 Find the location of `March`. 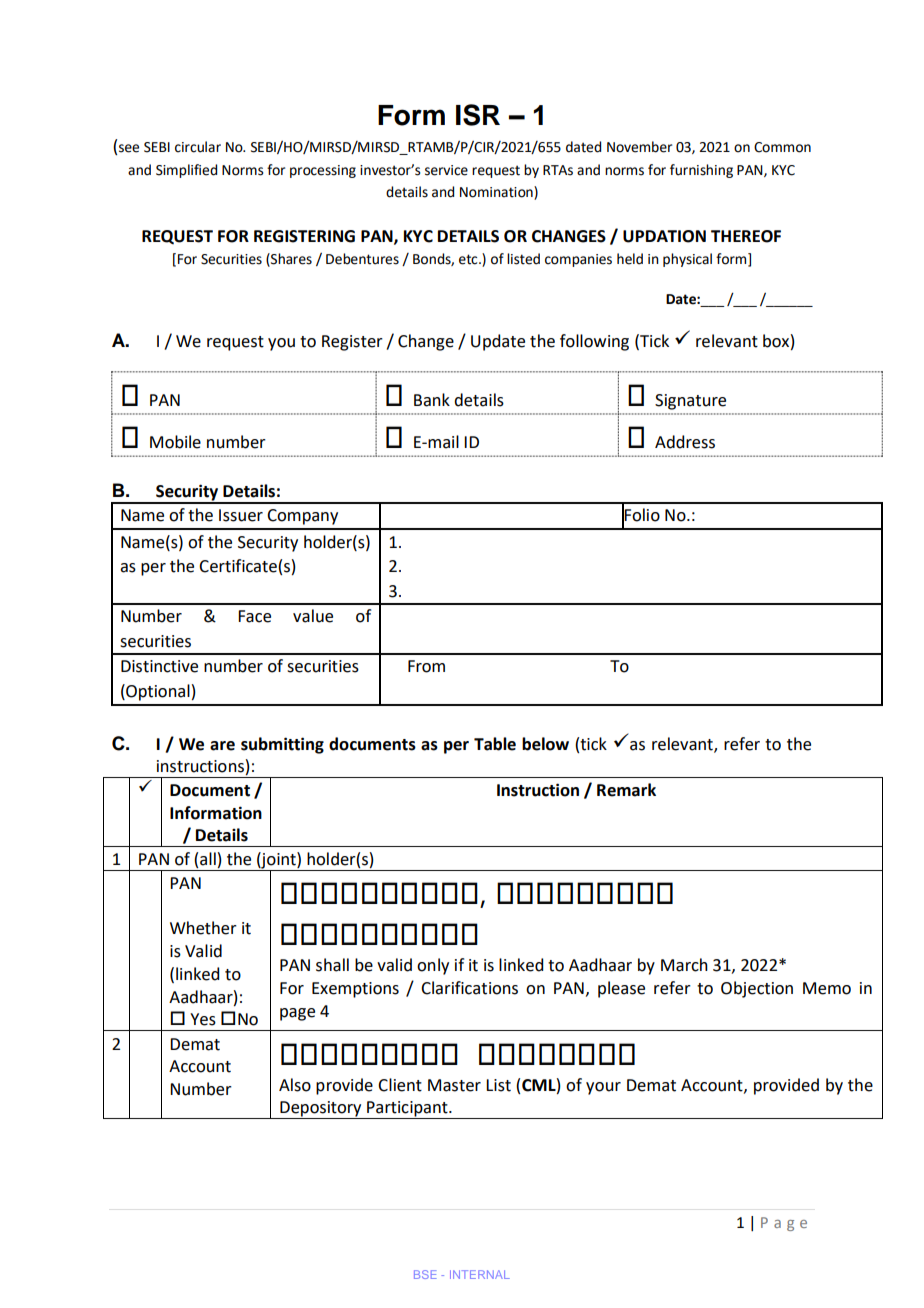

March is located at coordinates (684, 965).
